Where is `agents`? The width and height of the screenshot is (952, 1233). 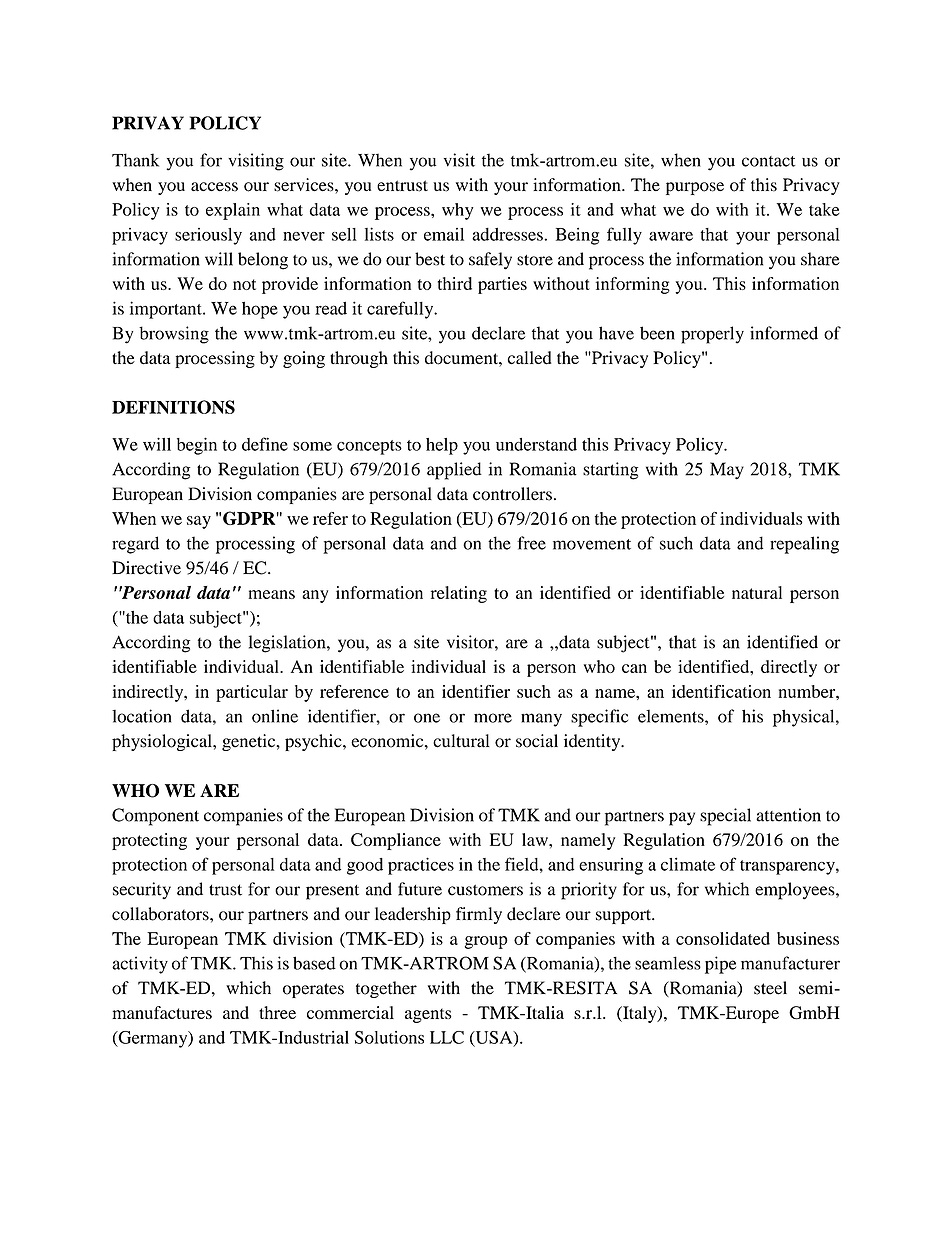
agents is located at coordinates (428, 1015).
